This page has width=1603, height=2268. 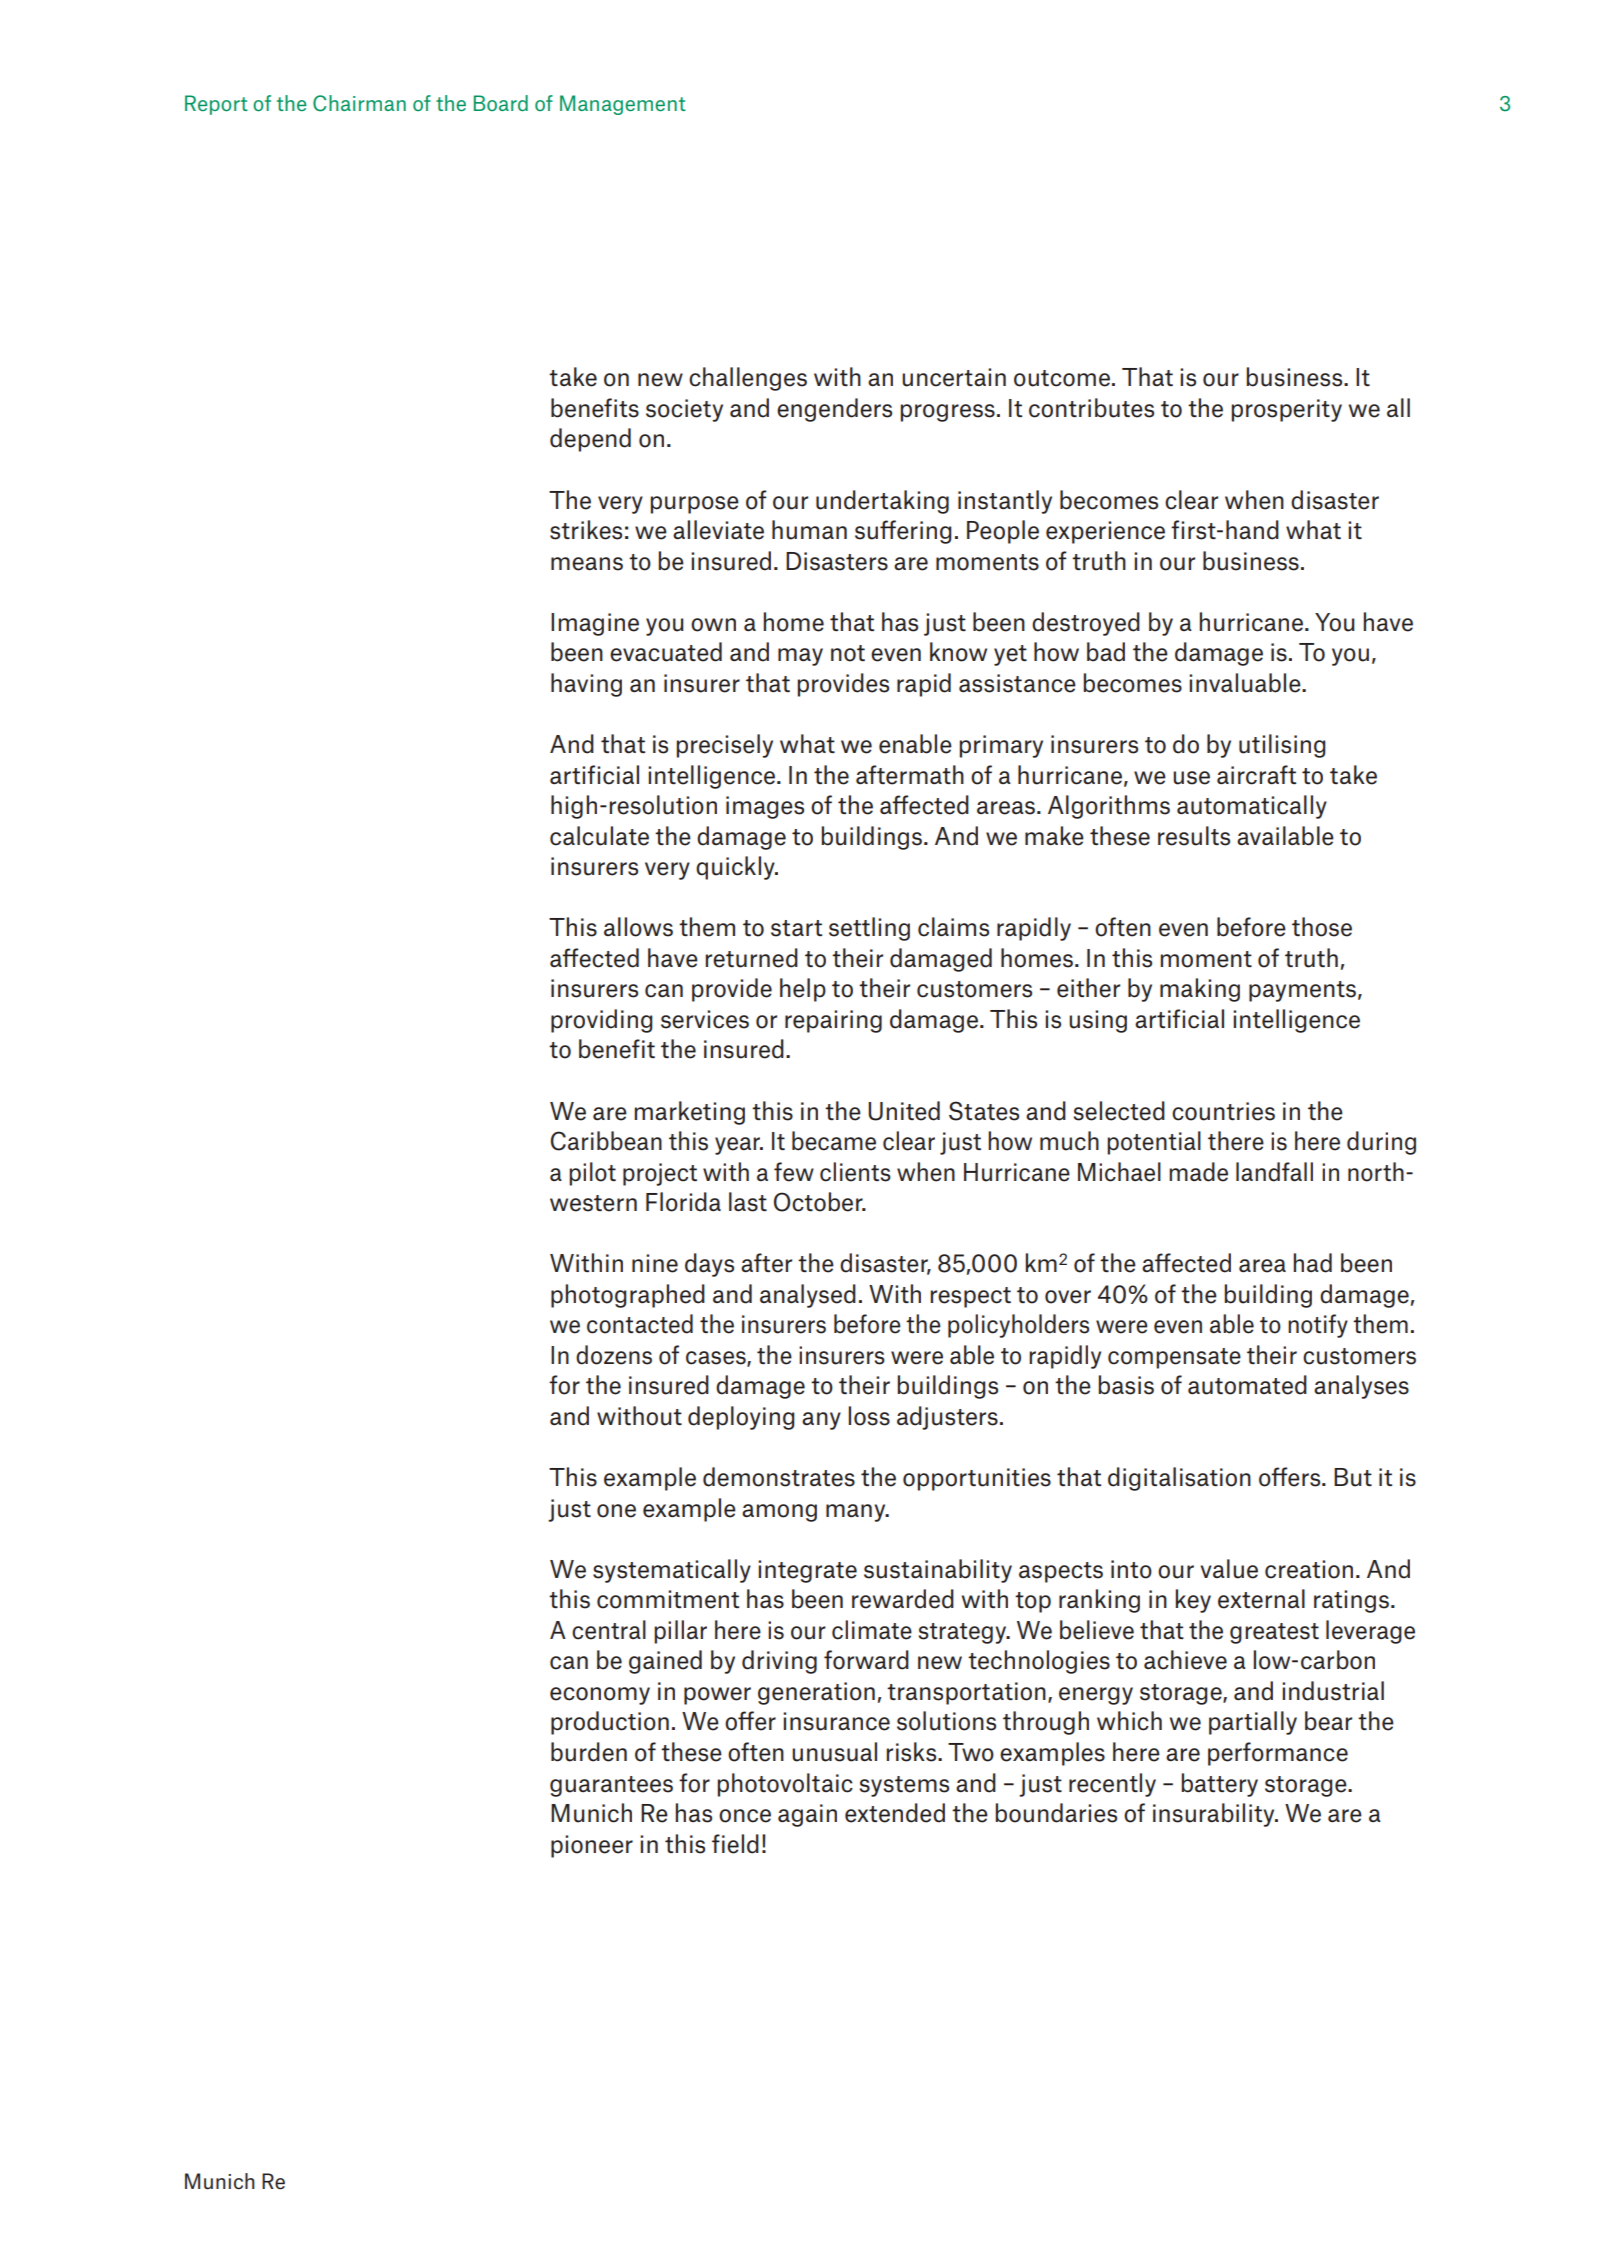 What do you see at coordinates (602, 1021) in the page?
I see `providing` at bounding box center [602, 1021].
